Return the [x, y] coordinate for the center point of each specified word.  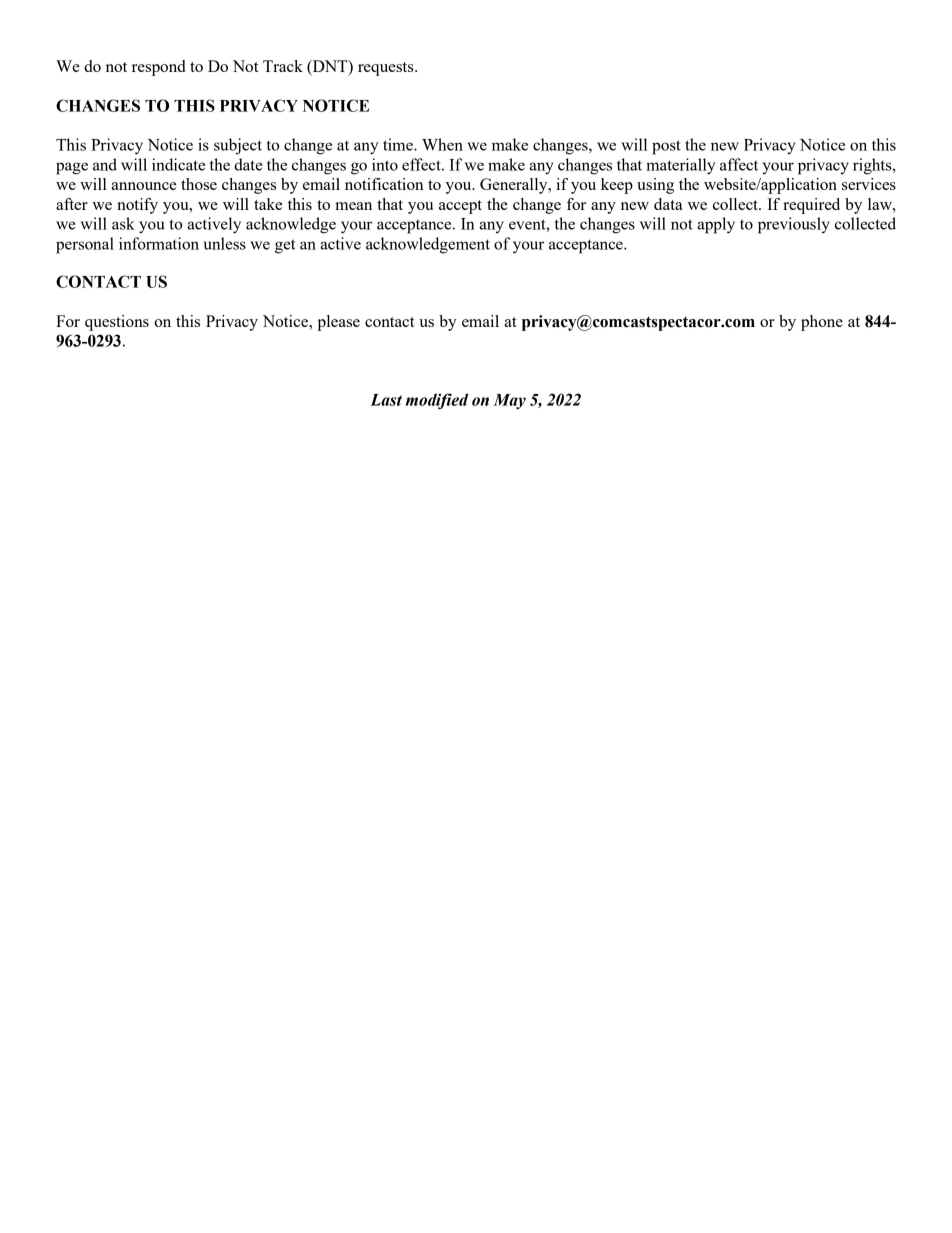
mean [353, 206]
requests [387, 69]
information [159, 243]
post [666, 147]
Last [386, 400]
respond [159, 68]
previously [794, 225]
